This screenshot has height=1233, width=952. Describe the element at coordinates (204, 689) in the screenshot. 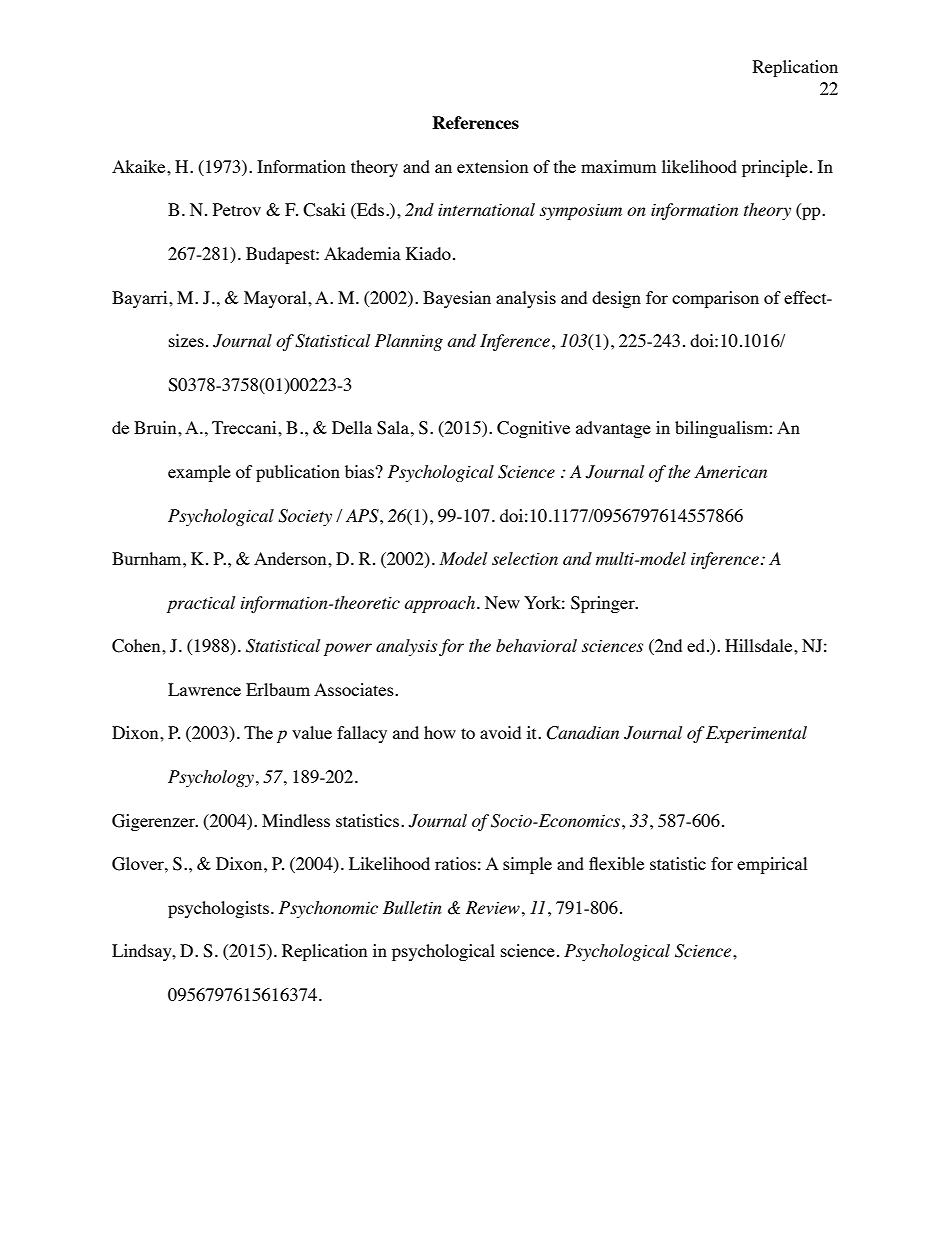

I see `Lawrence` at that location.
